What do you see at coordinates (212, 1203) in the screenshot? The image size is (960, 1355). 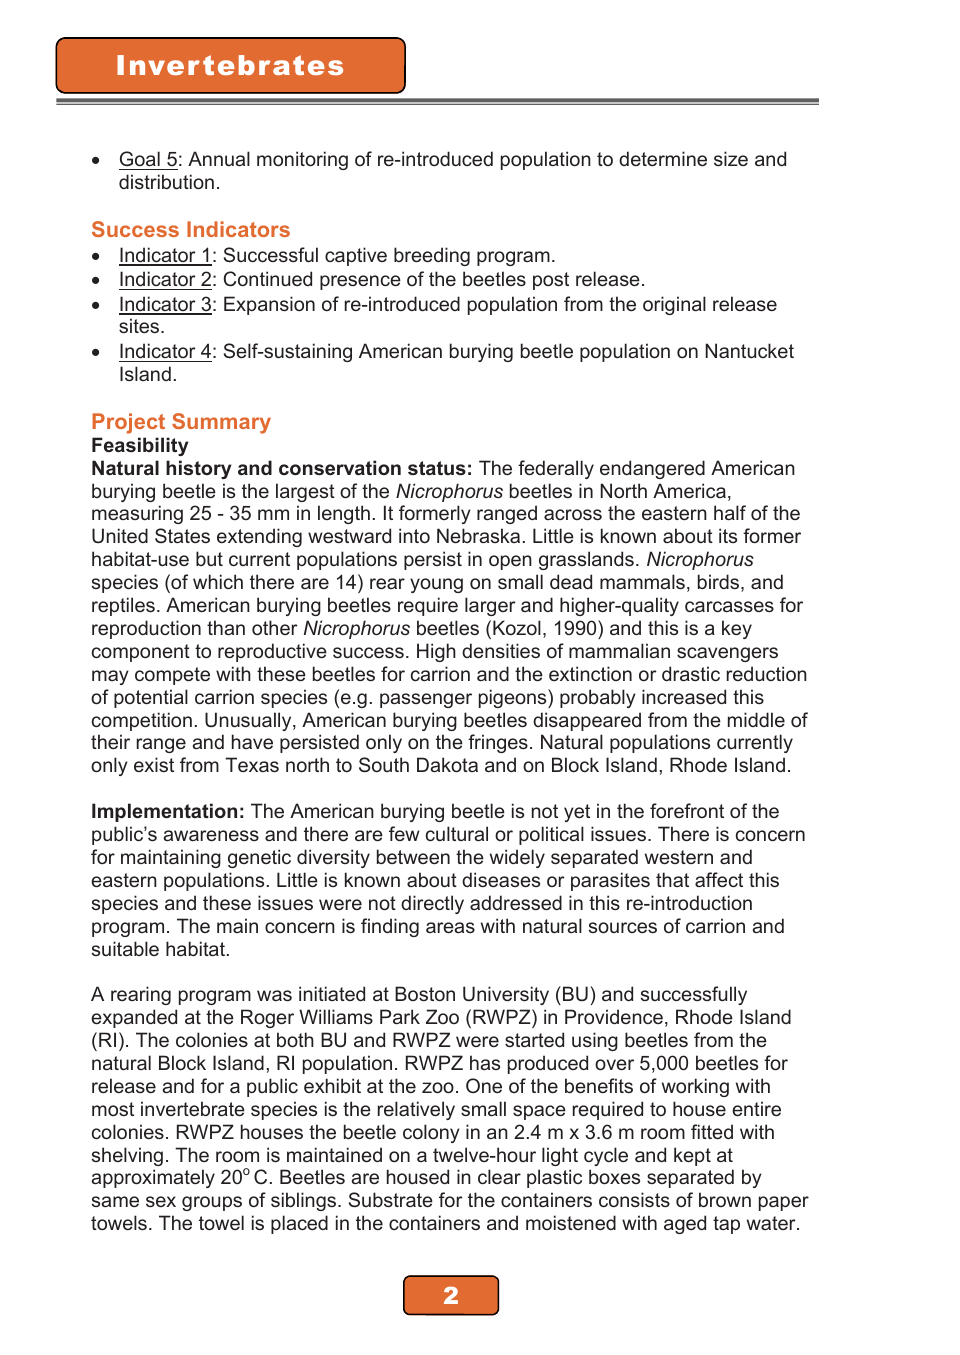 I see `groups` at bounding box center [212, 1203].
